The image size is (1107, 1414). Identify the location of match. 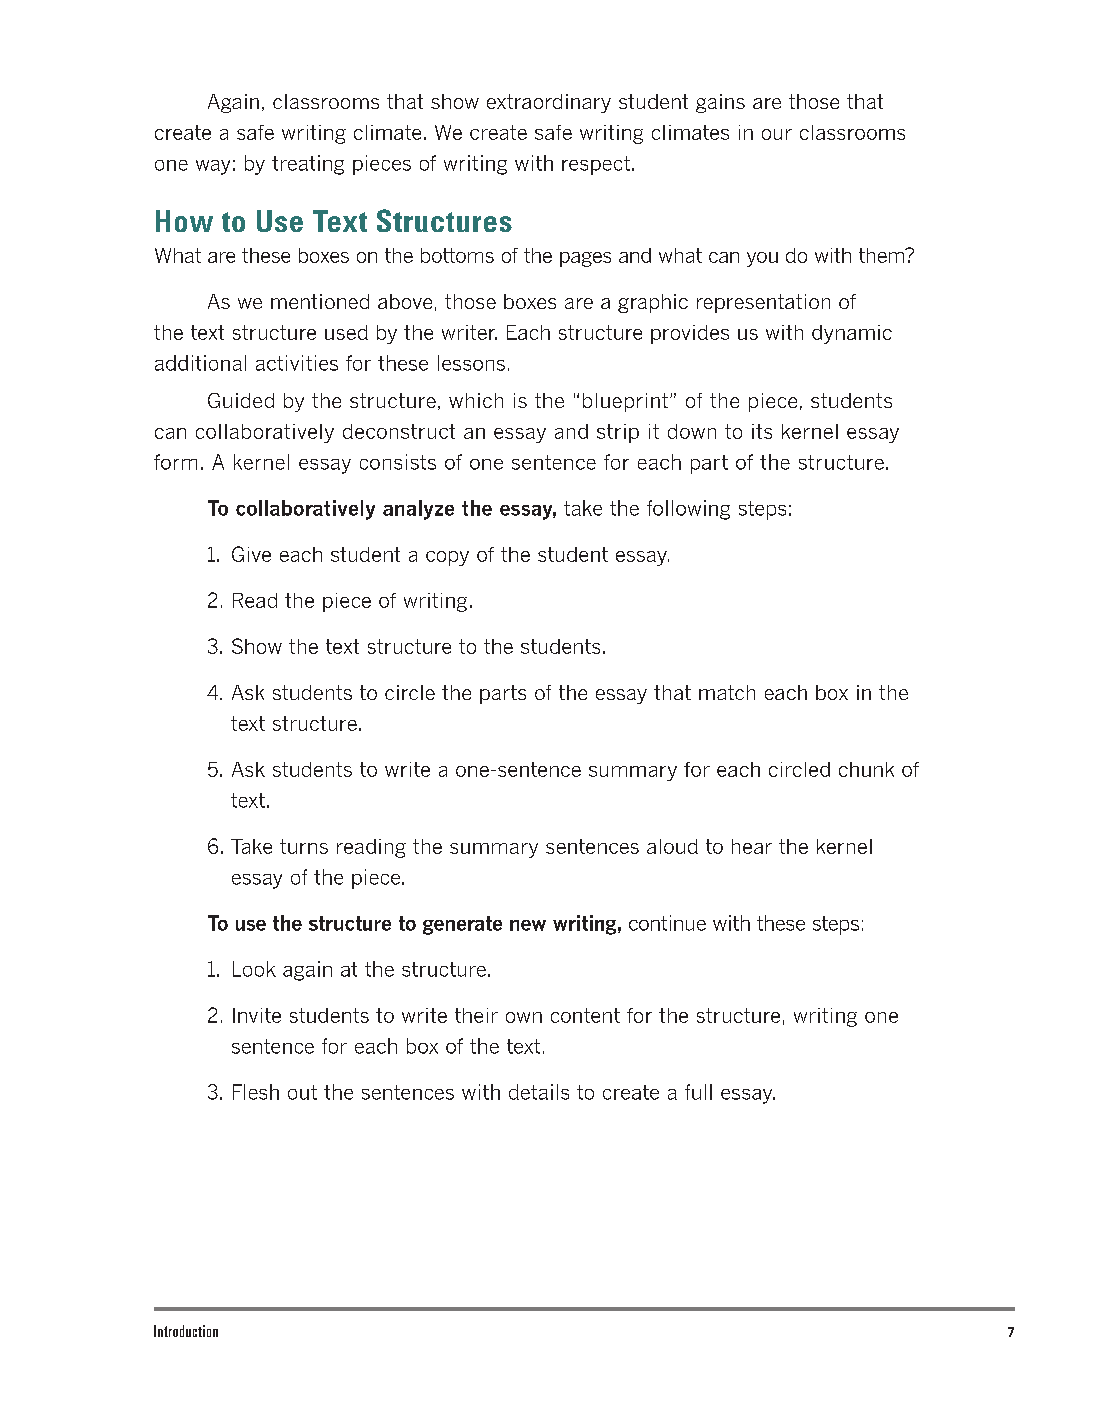
(727, 692).
